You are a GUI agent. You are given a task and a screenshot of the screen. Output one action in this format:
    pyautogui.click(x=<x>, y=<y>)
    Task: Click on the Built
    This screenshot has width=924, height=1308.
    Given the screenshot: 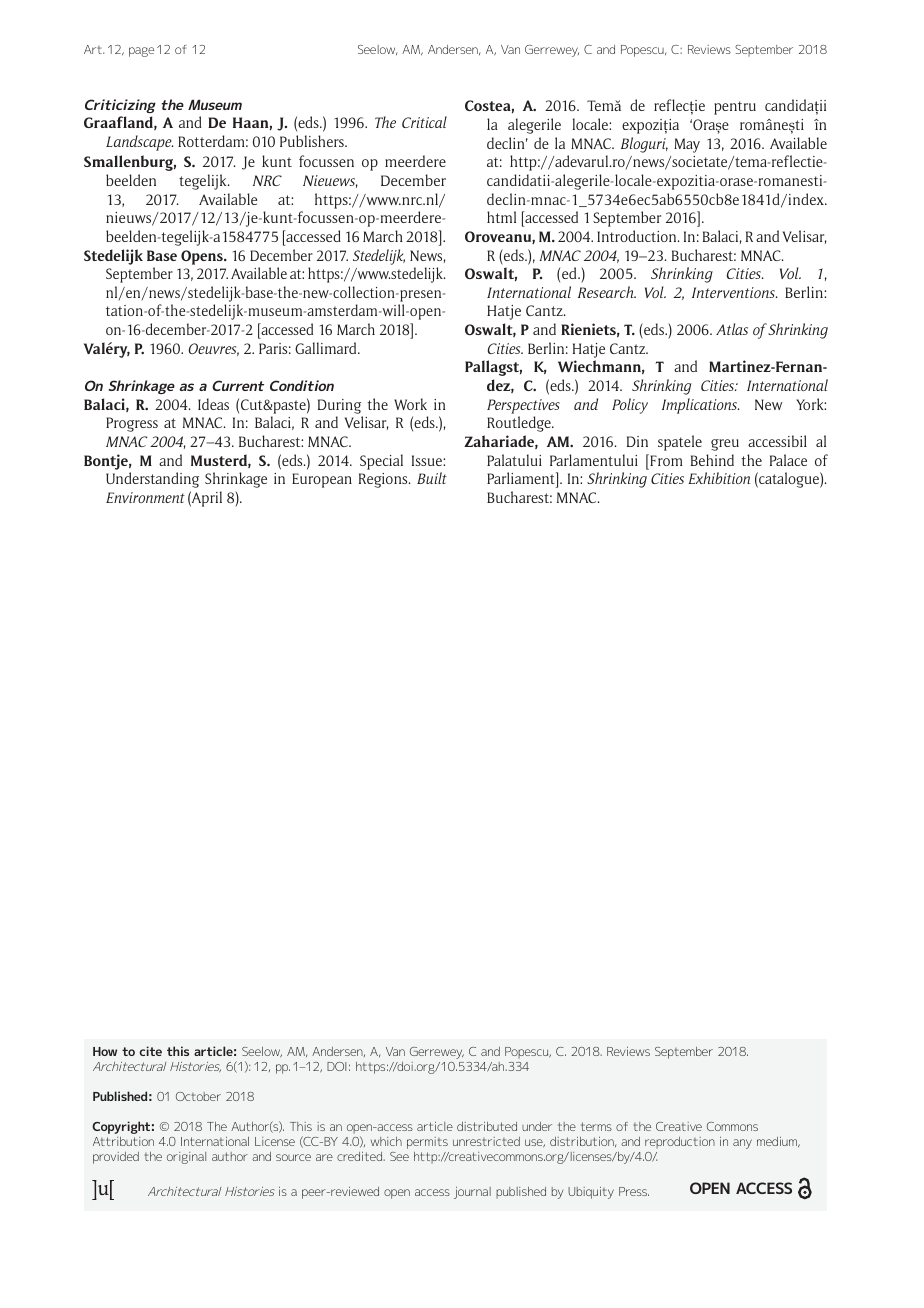 What is the action you would take?
    pyautogui.click(x=432, y=478)
